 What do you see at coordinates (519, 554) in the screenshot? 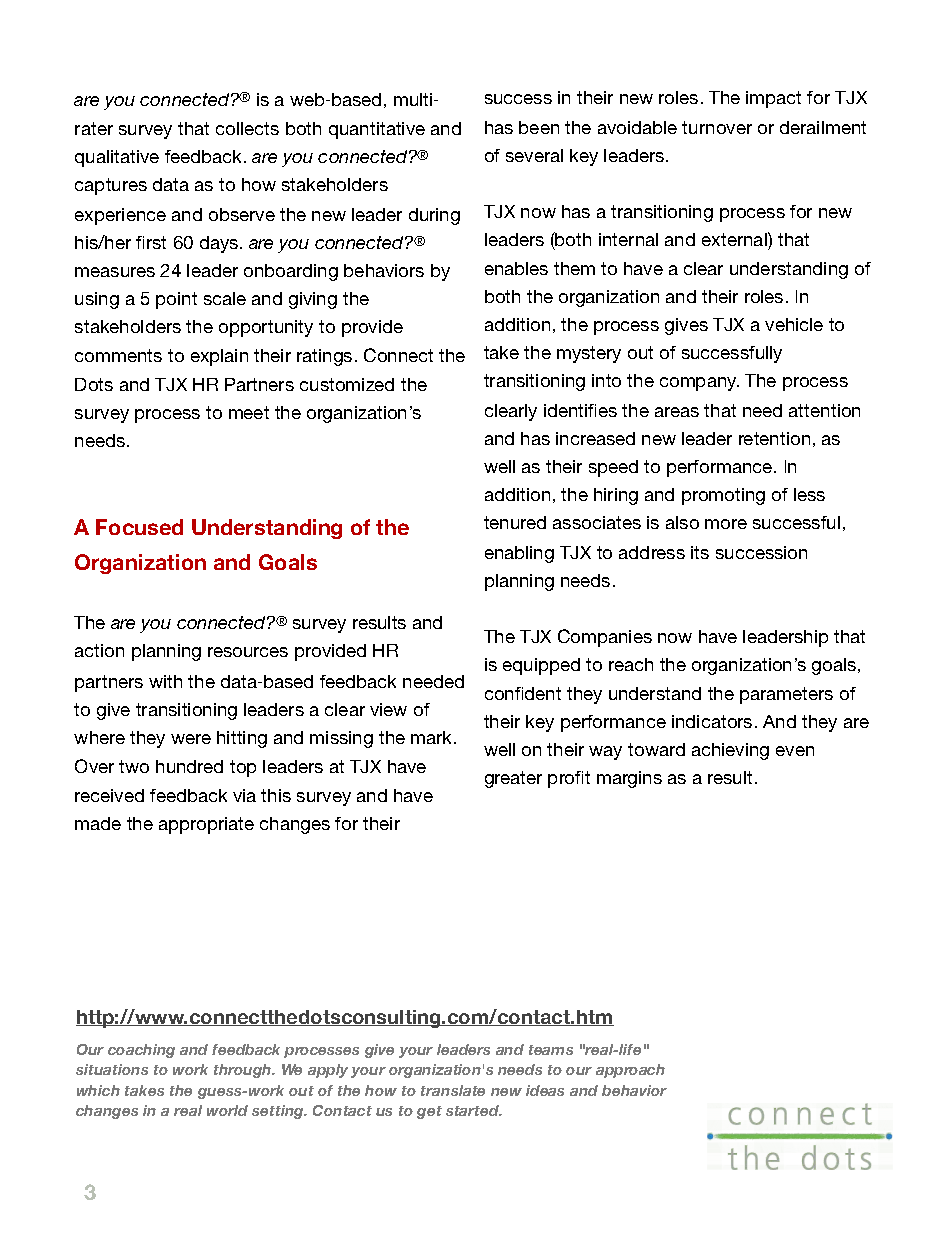
I see `enabling` at bounding box center [519, 554].
